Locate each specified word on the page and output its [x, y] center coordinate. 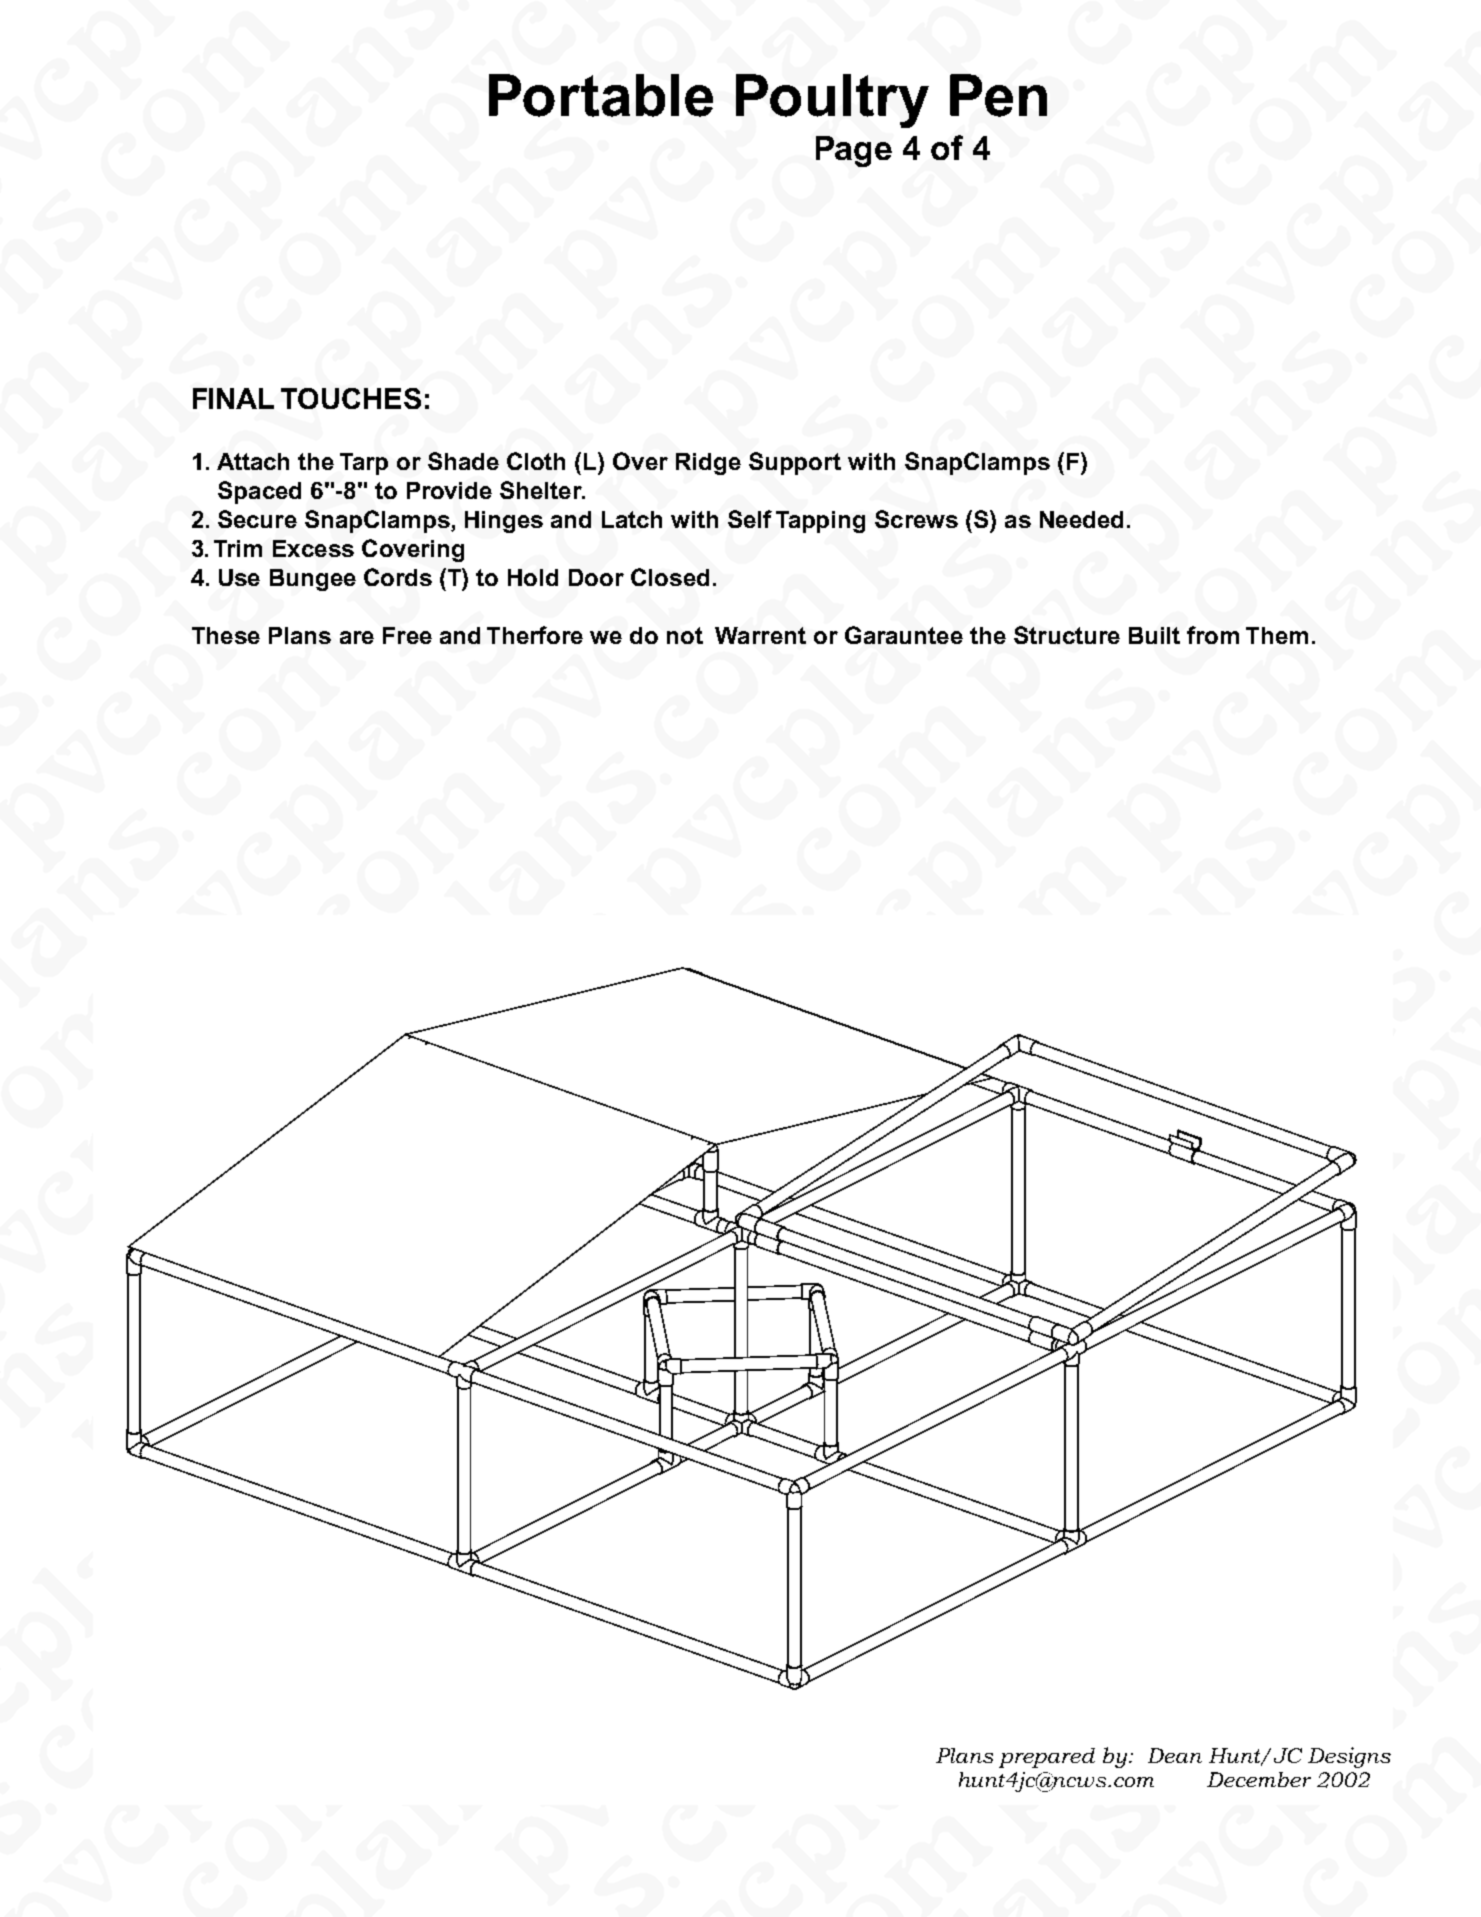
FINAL [233, 398]
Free [407, 635]
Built [1154, 635]
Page [854, 151]
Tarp [364, 464]
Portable [601, 95]
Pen [998, 95]
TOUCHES [351, 398]
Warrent [760, 635]
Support [795, 463]
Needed [1081, 519]
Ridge [708, 464]
